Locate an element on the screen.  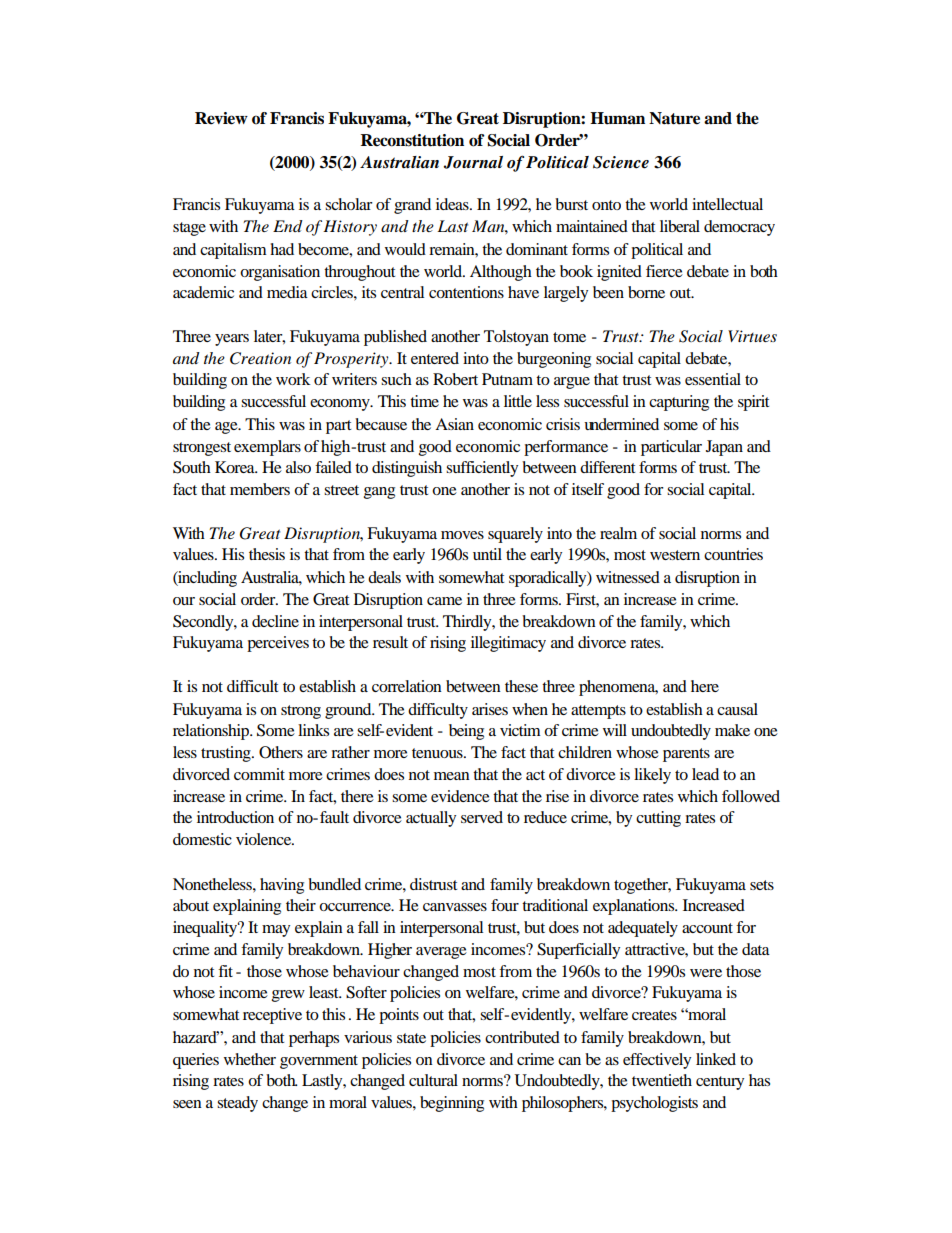
Robert is located at coordinates (455, 379).
